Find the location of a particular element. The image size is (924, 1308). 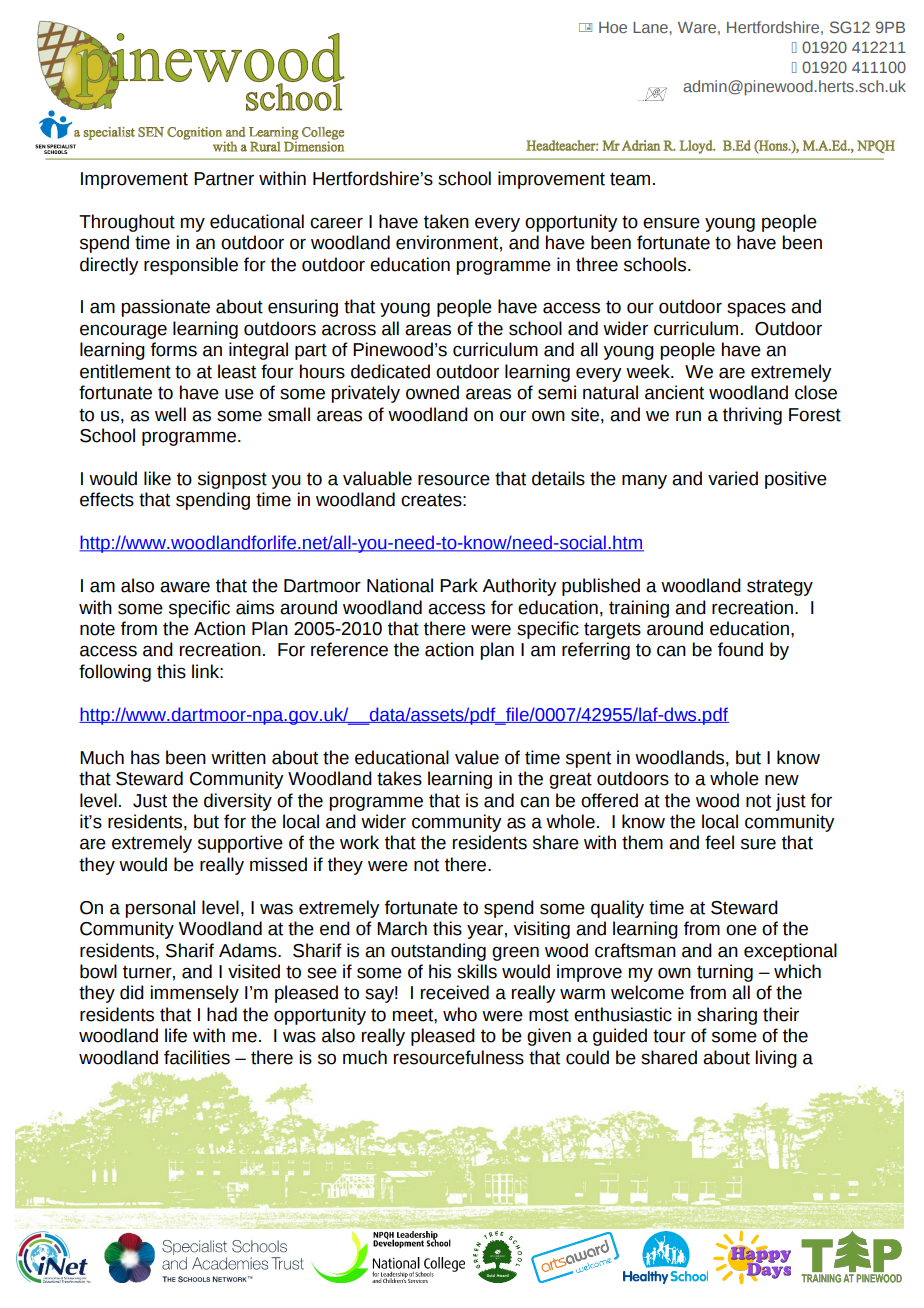

Throughout is located at coordinates (127, 223).
